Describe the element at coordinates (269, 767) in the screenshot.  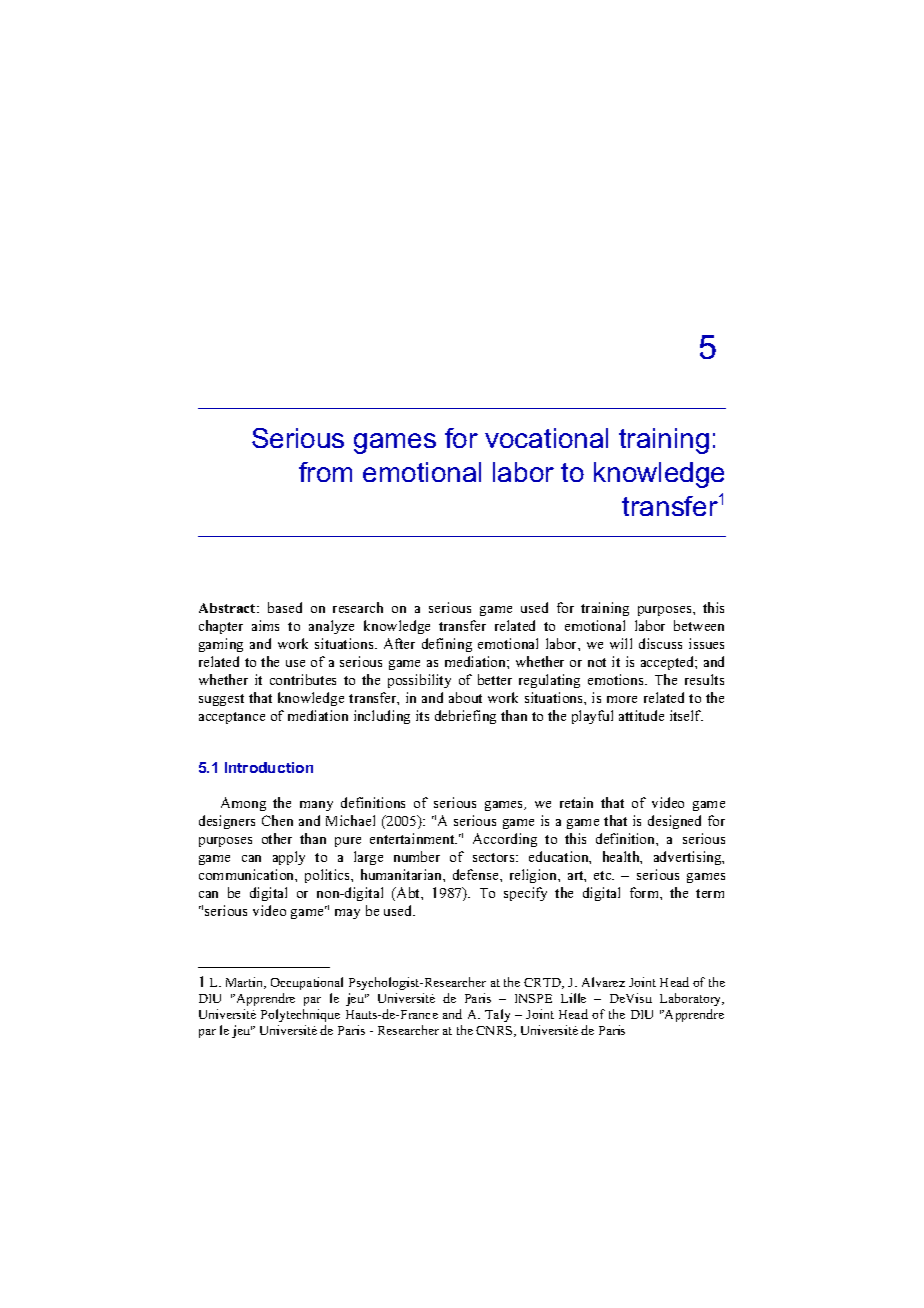
I see `Introduction` at that location.
